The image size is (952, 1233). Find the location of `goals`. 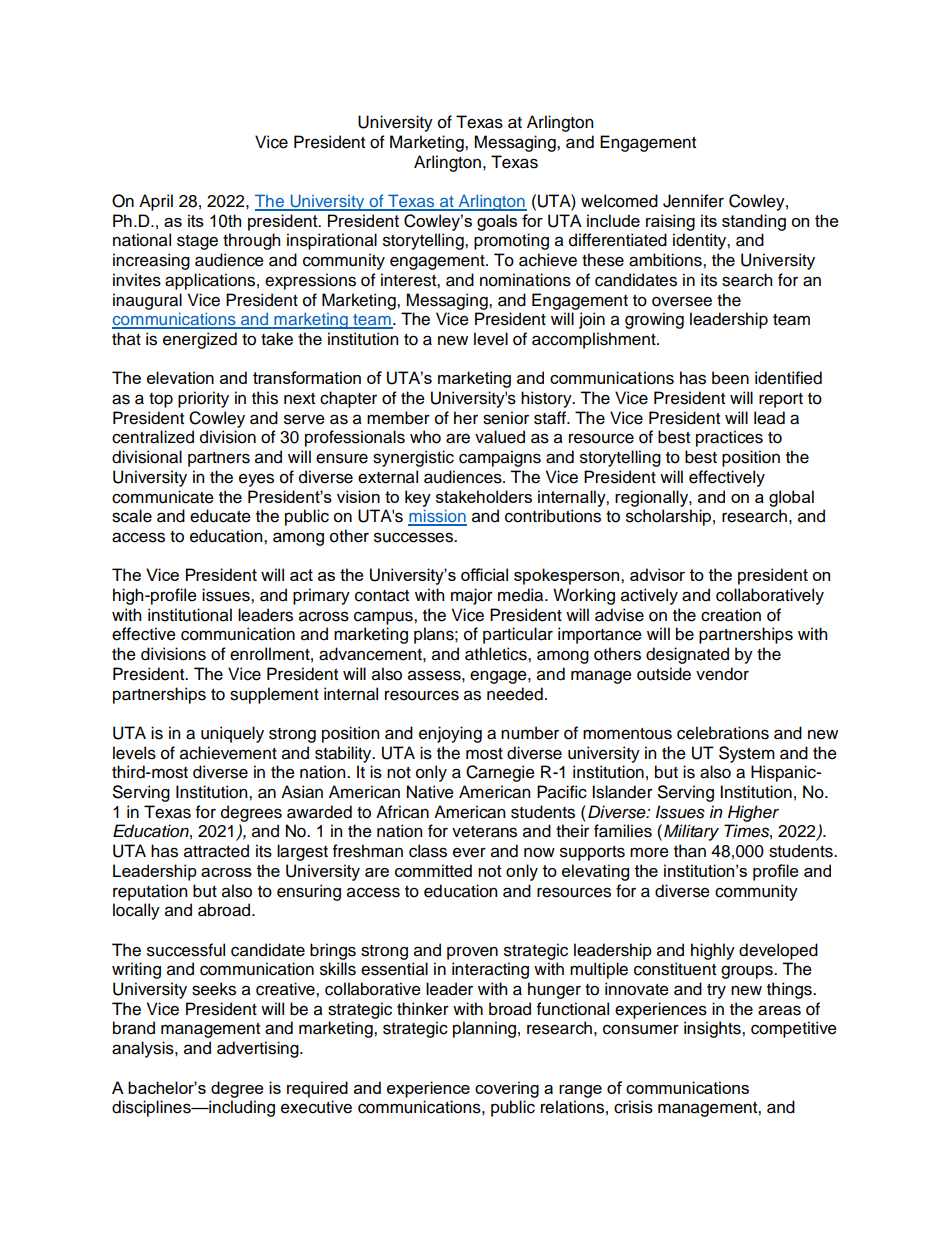

goals is located at coordinates (497, 222).
